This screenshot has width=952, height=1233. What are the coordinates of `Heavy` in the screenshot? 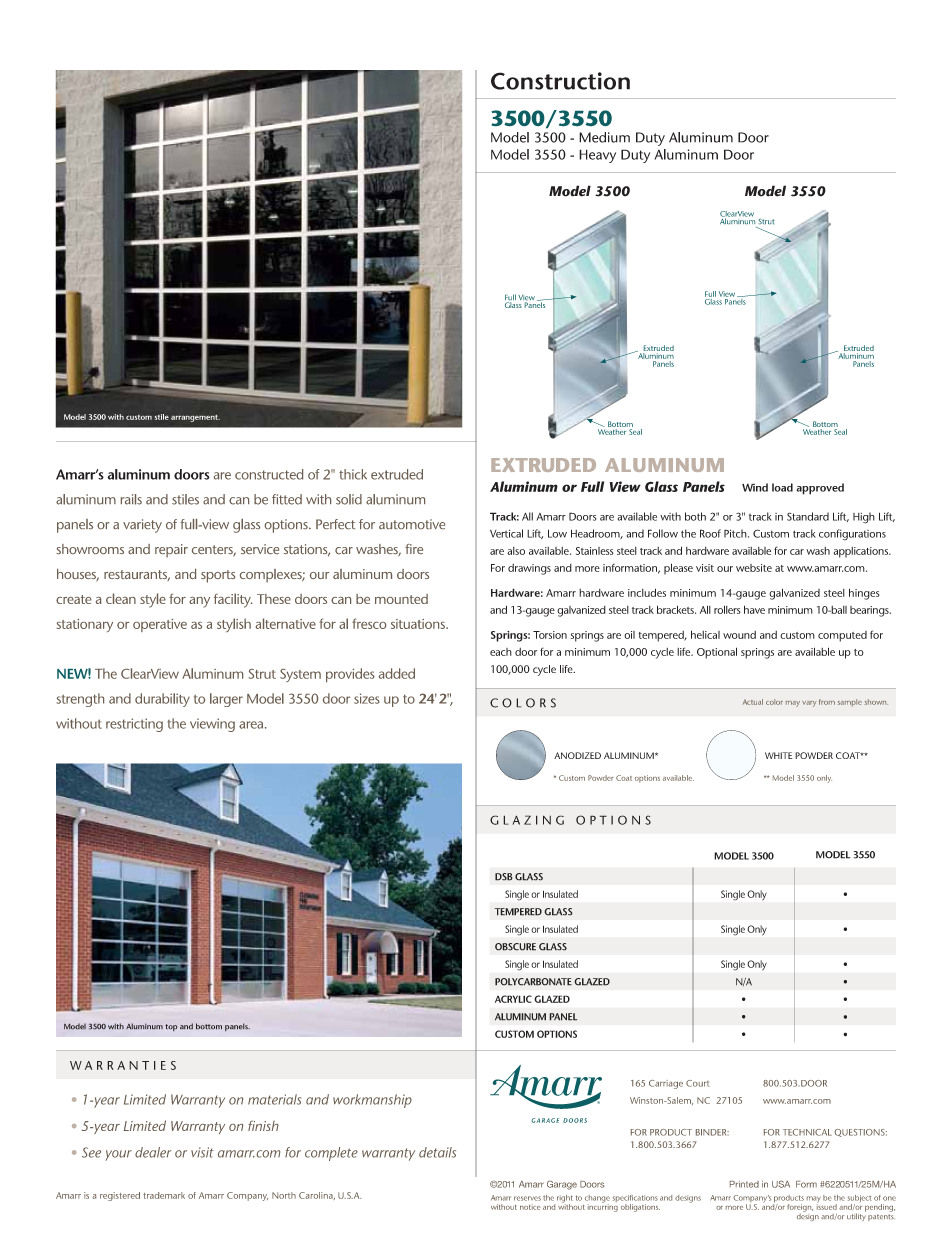 It's located at (597, 156).
